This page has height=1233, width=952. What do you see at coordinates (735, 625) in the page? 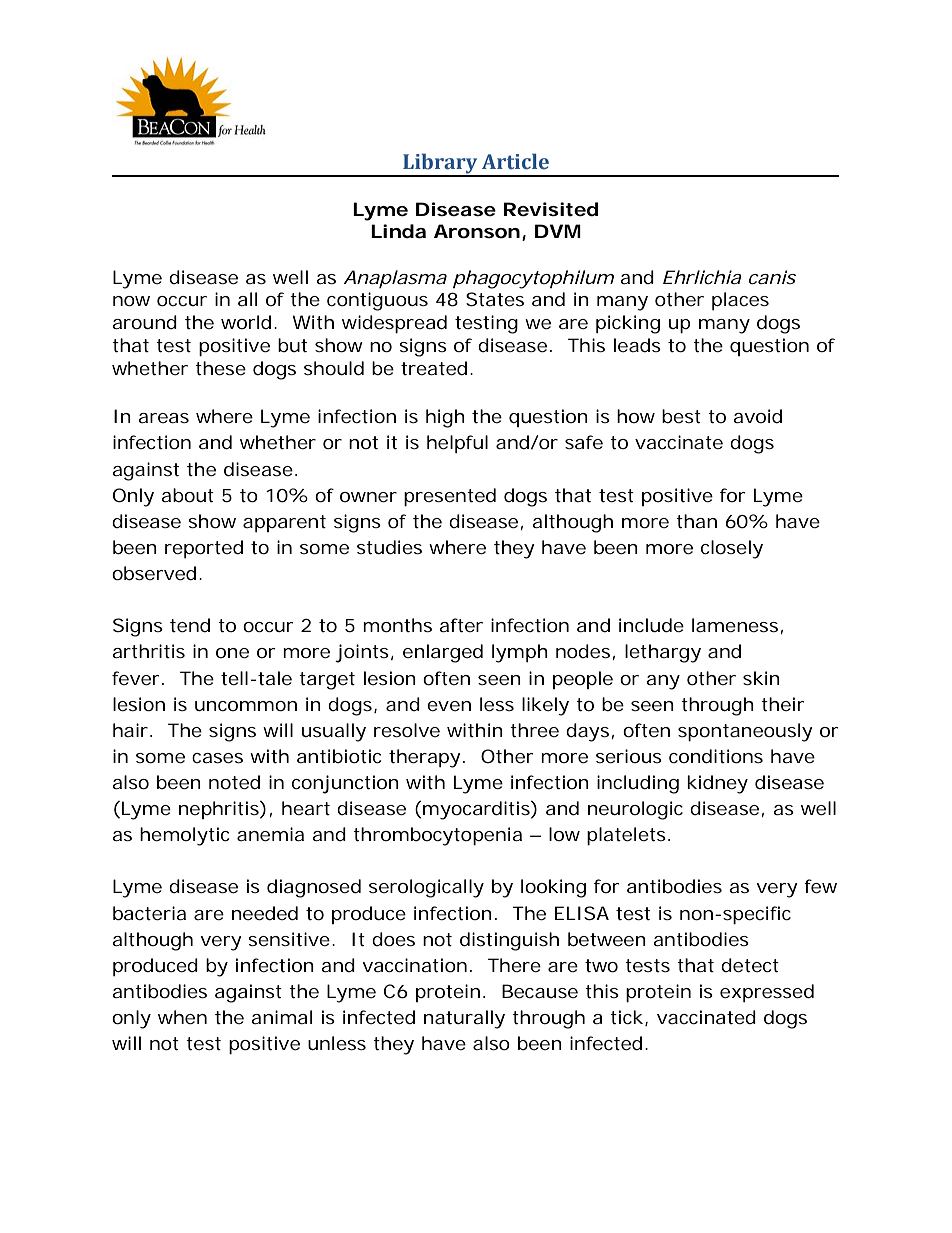
I see `lameness` at bounding box center [735, 625].
